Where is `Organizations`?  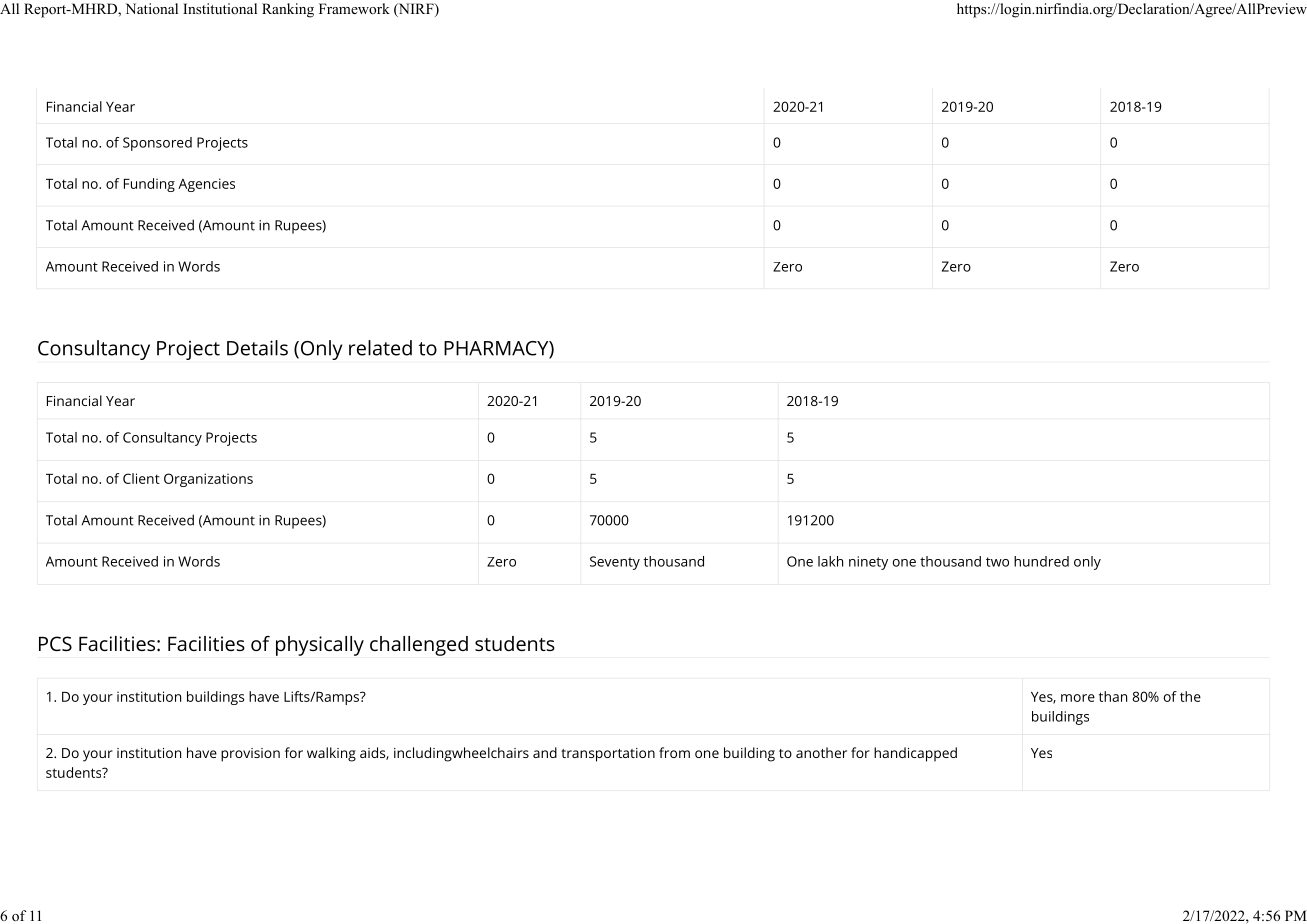 Organizations is located at coordinates (208, 480).
